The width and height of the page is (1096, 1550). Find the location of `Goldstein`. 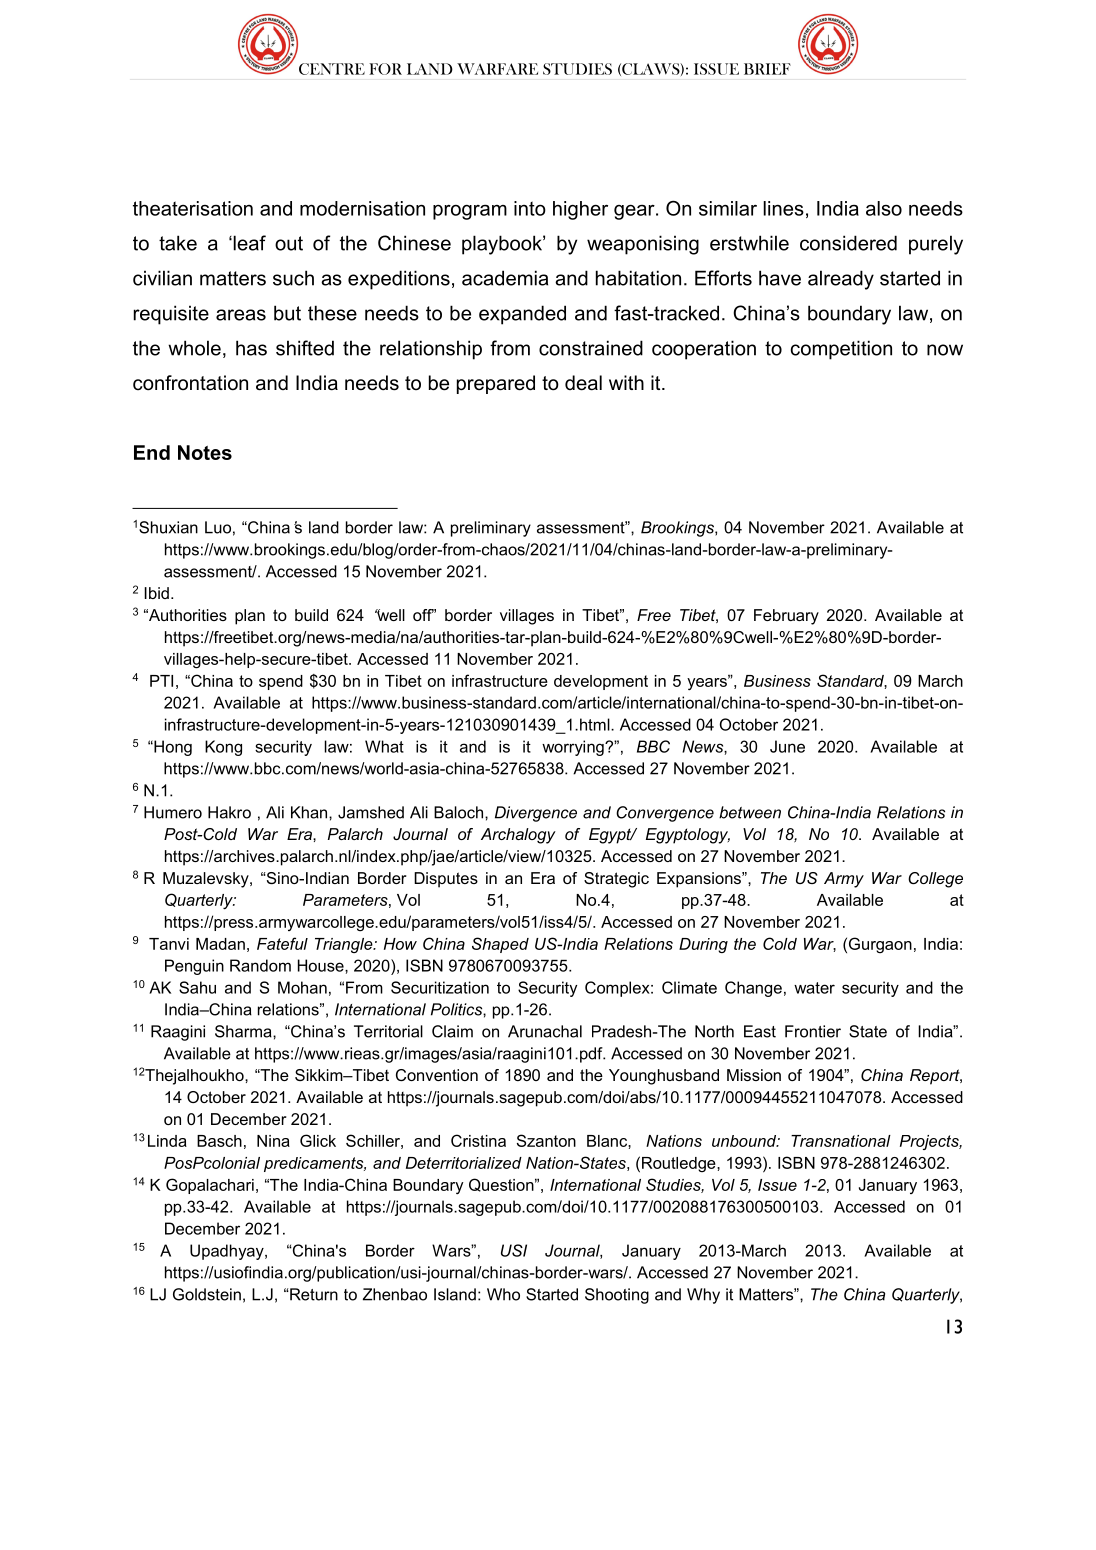

Goldstein is located at coordinates (207, 1294).
